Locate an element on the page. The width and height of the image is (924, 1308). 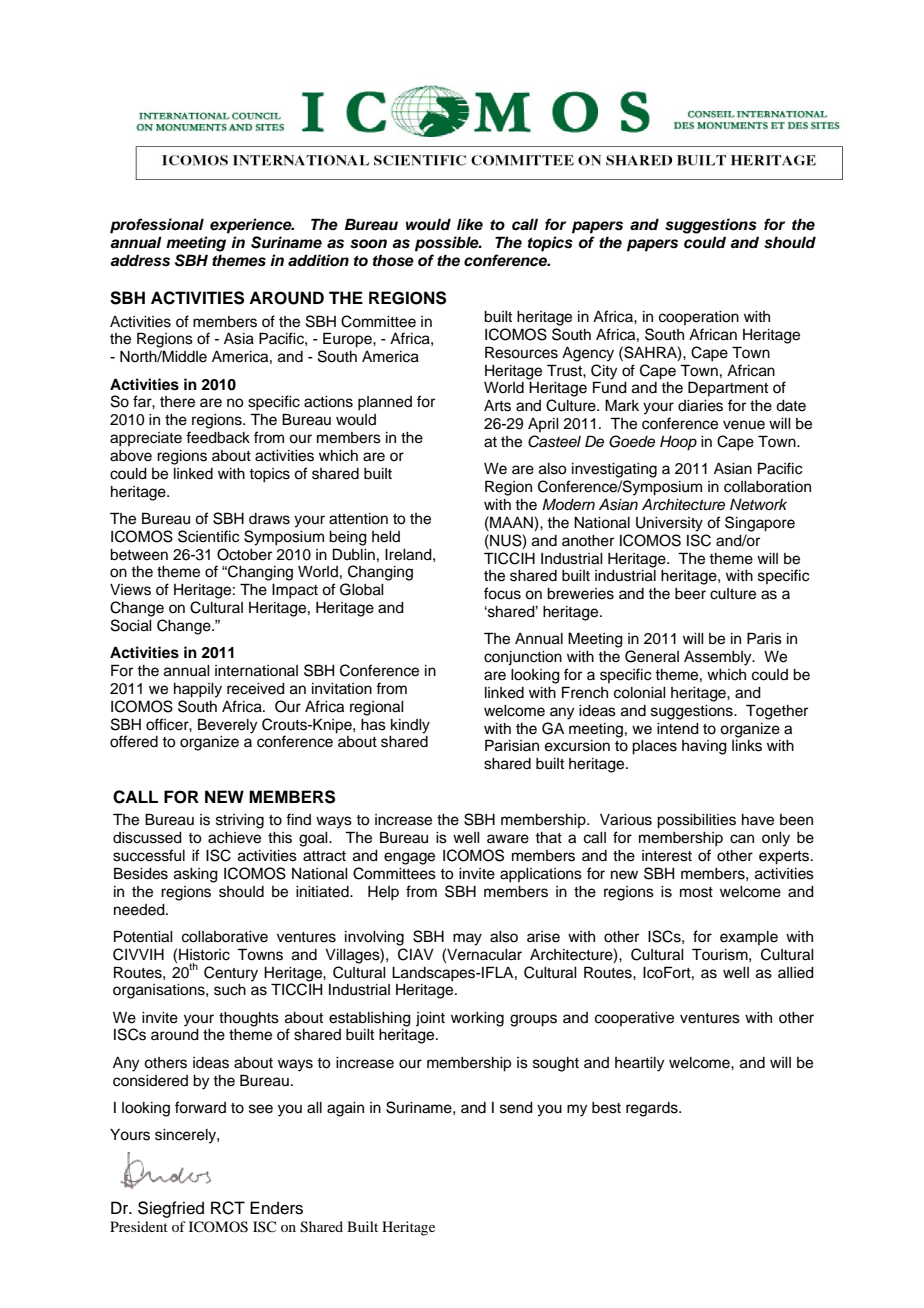
Historic is located at coordinates (204, 955).
